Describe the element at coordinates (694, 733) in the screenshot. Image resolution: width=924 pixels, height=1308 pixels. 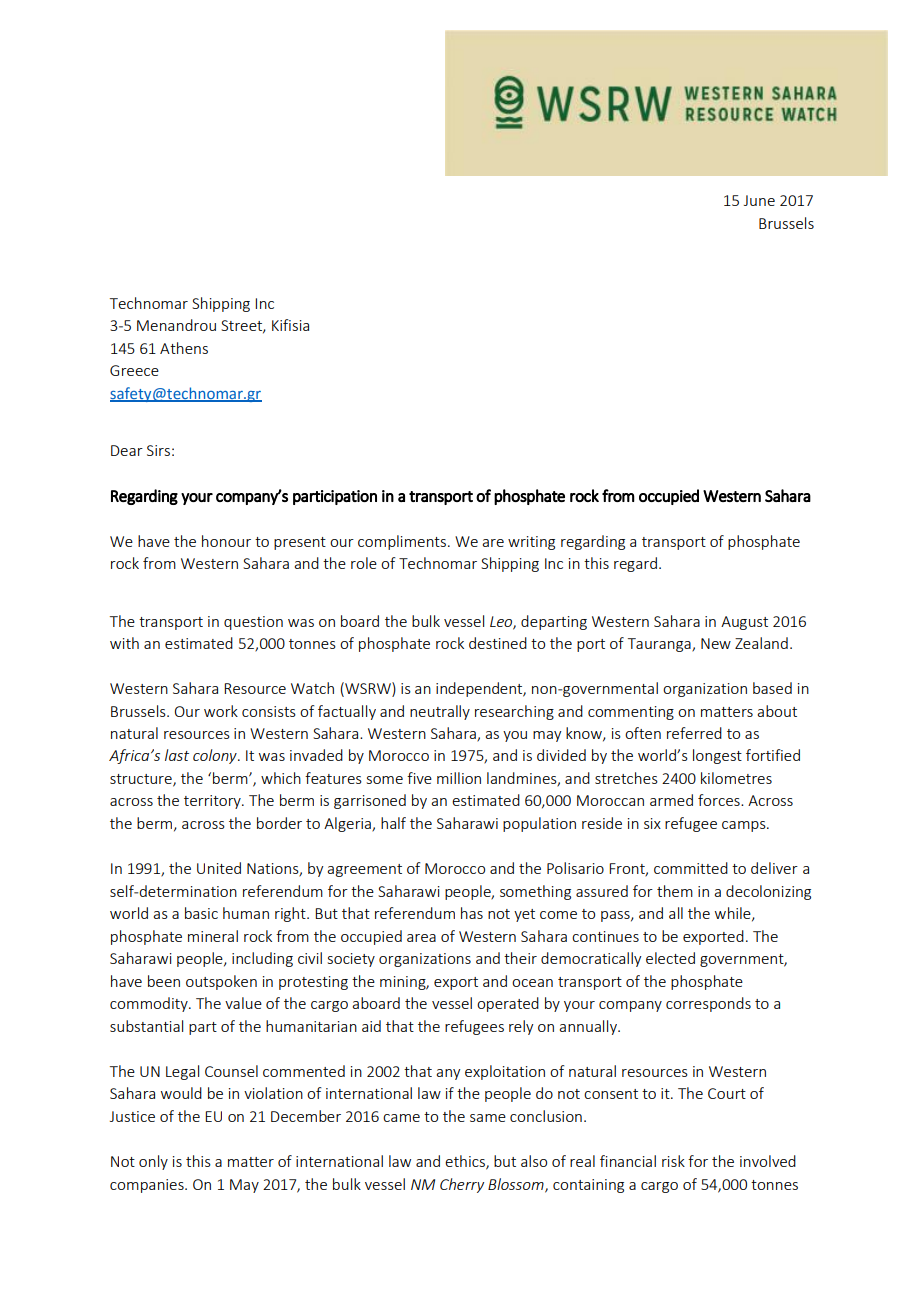
I see `referred` at that location.
